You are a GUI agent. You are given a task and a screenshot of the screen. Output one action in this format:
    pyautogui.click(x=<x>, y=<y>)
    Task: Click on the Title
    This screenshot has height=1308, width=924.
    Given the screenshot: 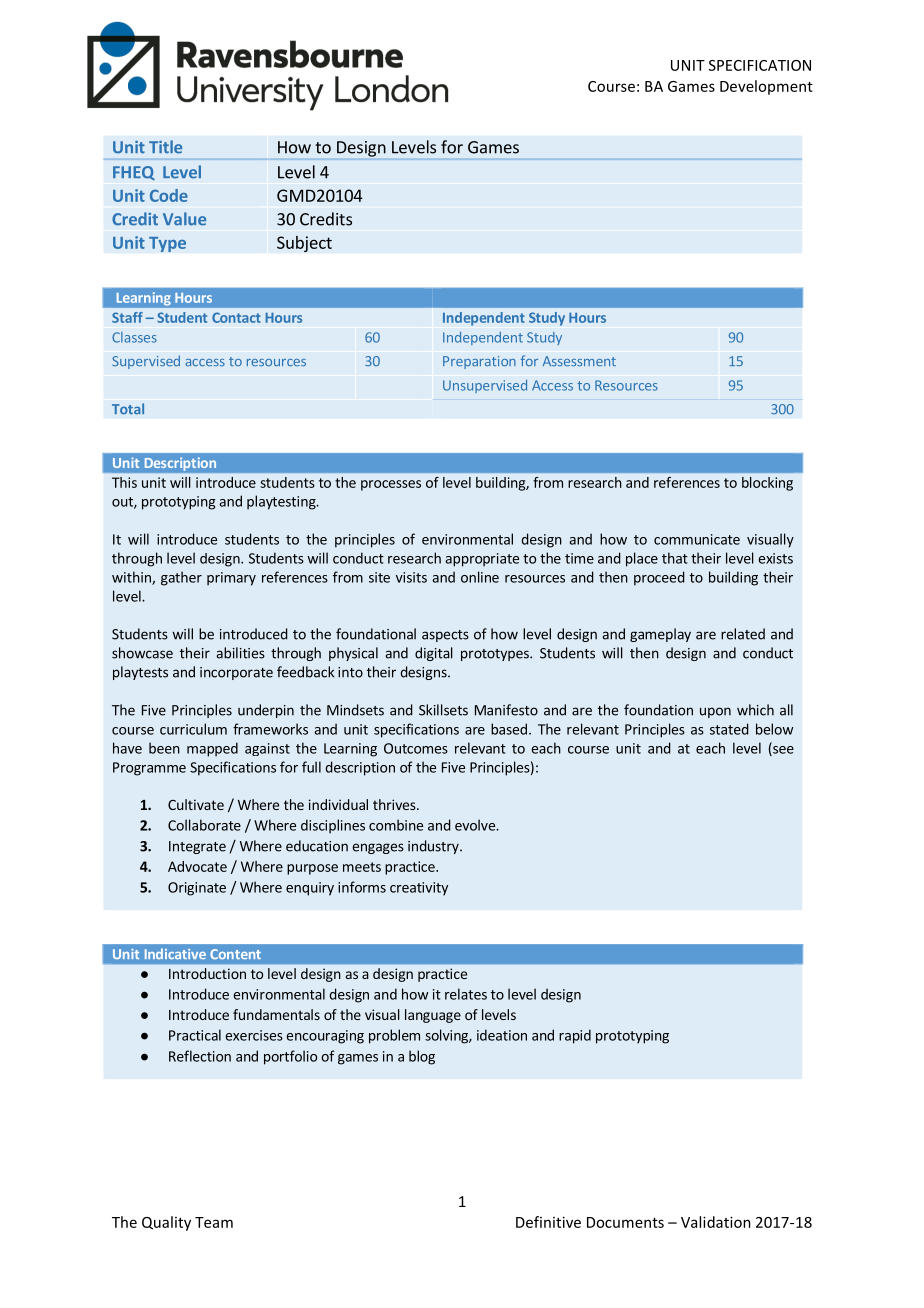 What is the action you would take?
    pyautogui.click(x=165, y=147)
